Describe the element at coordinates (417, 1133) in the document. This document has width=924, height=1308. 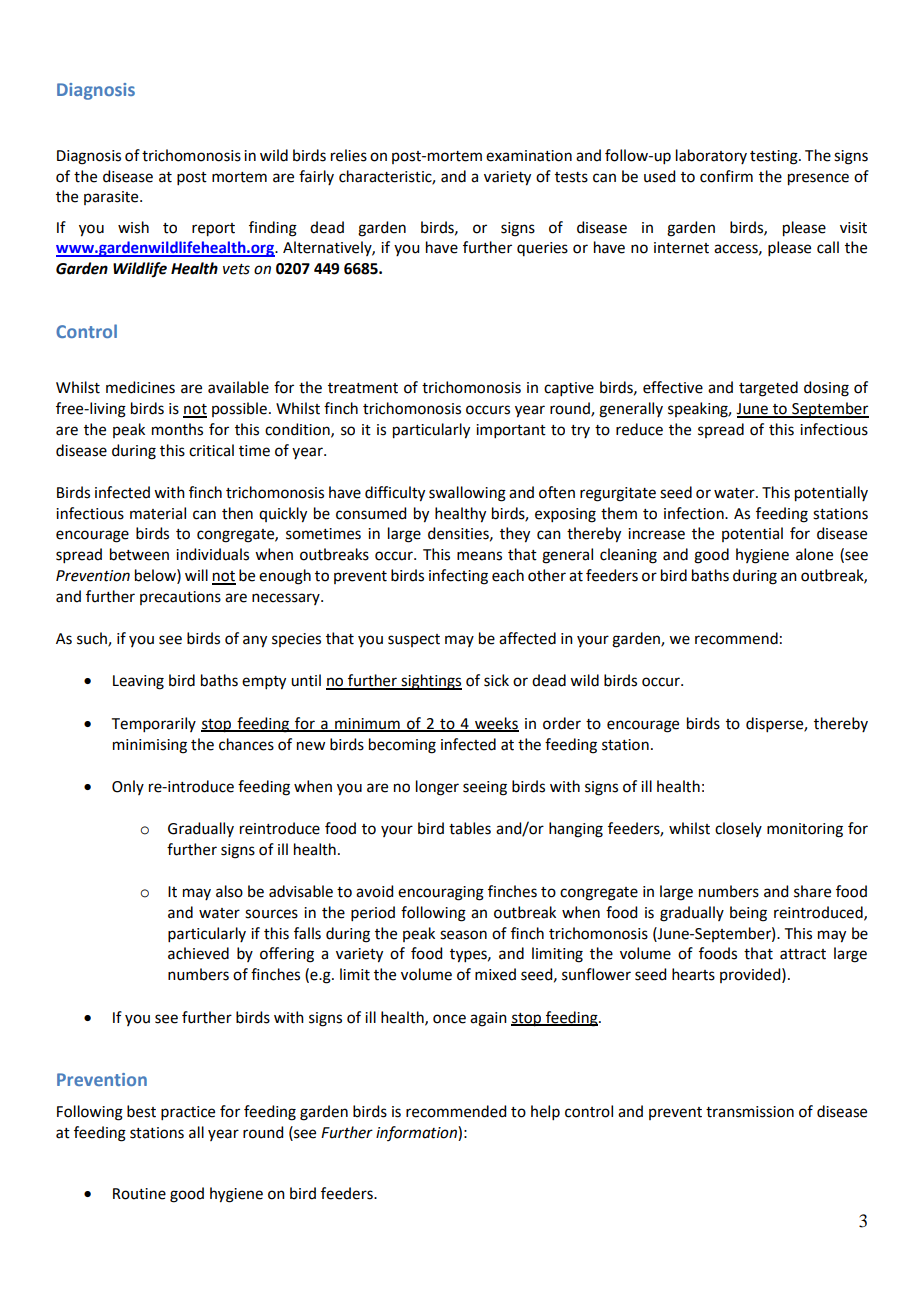
I see `information` at that location.
